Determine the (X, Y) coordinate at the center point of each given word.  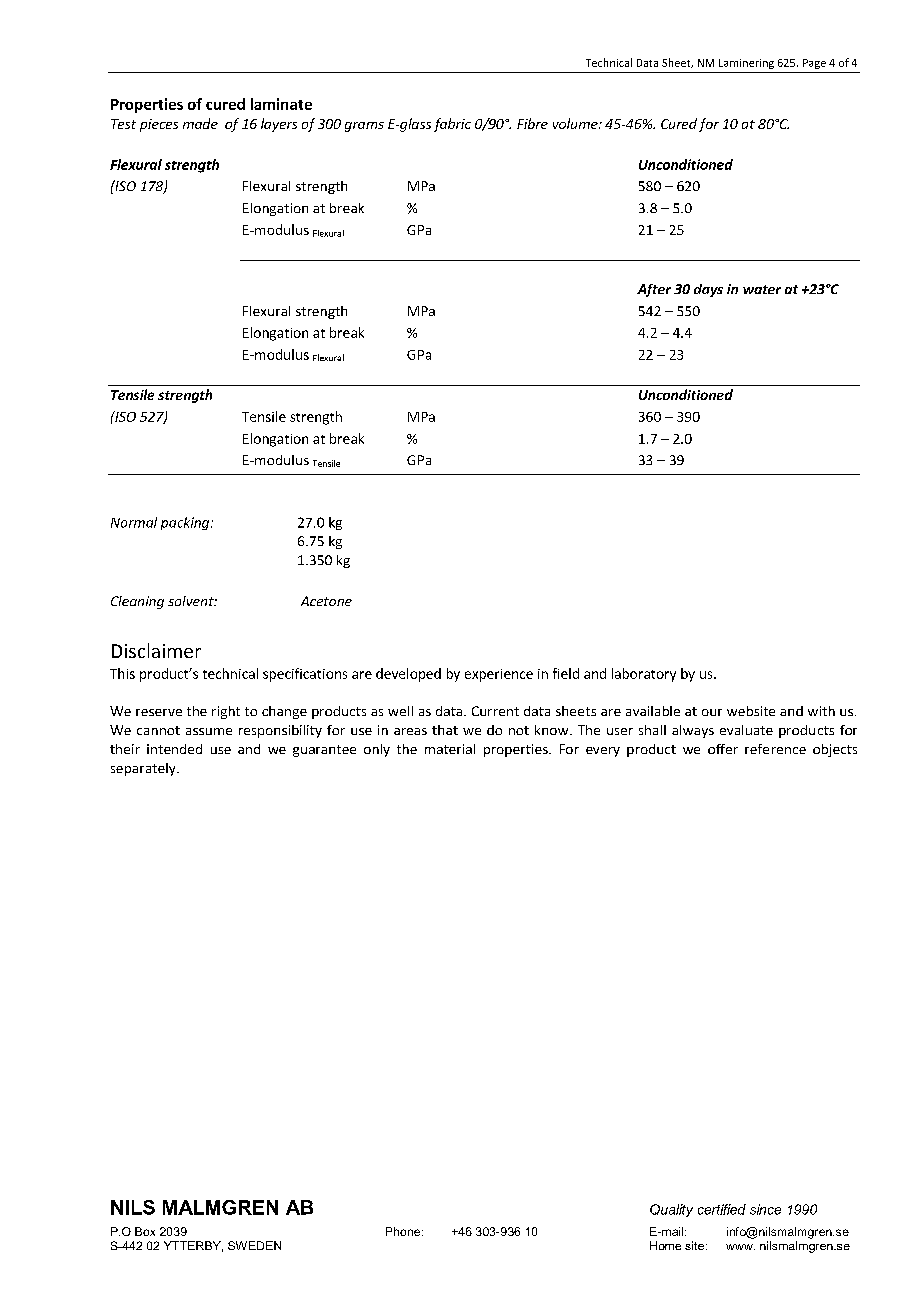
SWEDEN (254, 1245)
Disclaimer (156, 650)
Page (814, 64)
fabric (452, 125)
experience (499, 675)
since (765, 1209)
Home (665, 1245)
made (200, 123)
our (712, 712)
